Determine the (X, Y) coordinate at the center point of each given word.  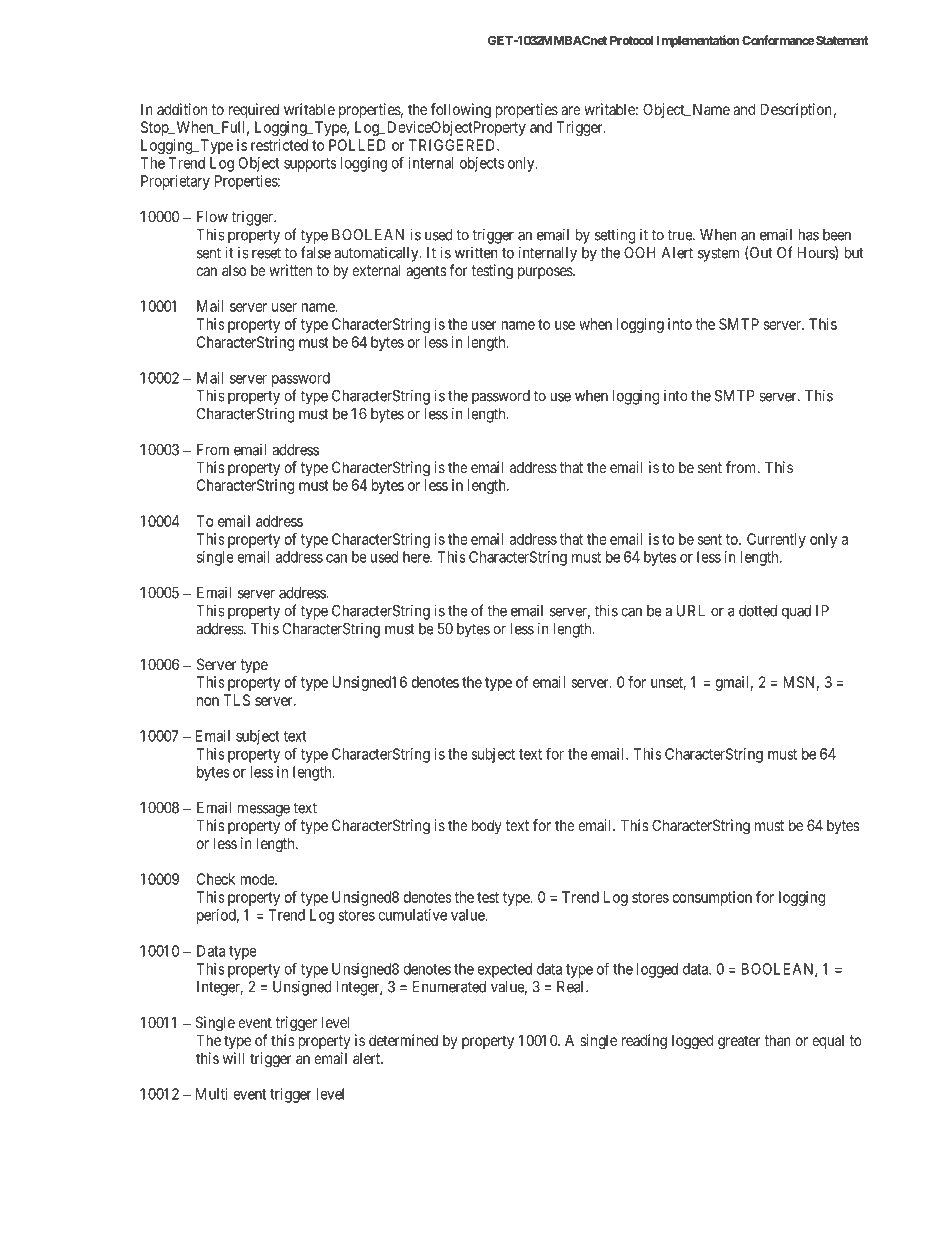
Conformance (778, 40)
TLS (236, 700)
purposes (546, 273)
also (234, 270)
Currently (776, 540)
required (254, 110)
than (777, 1040)
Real (572, 987)
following (461, 111)
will (234, 1058)
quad (796, 612)
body (487, 826)
